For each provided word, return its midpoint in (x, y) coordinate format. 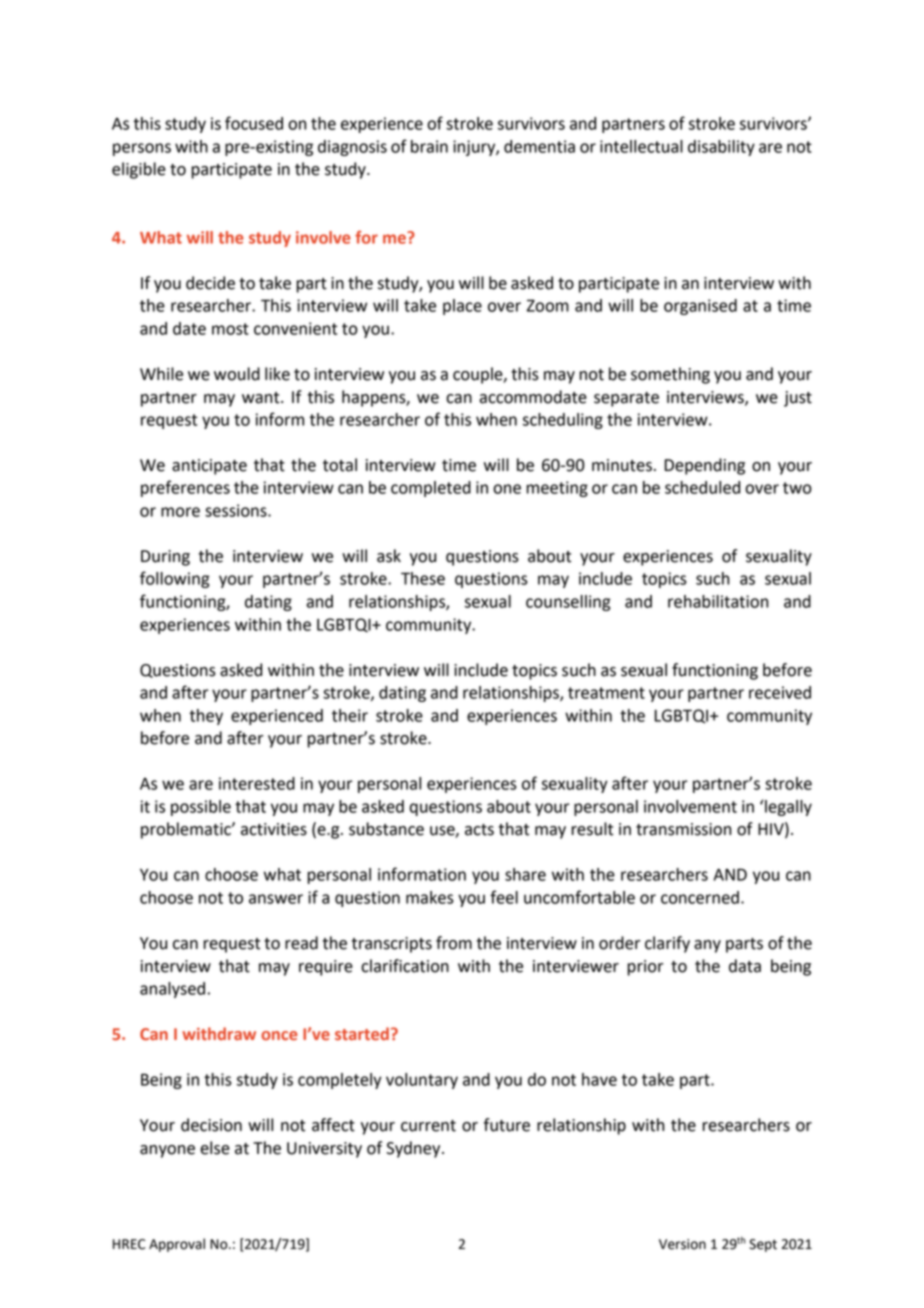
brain (429, 146)
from (454, 943)
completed (431, 489)
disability (721, 148)
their (350, 715)
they (206, 717)
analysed (172, 990)
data (745, 966)
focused (254, 123)
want (262, 398)
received (780, 692)
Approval (177, 1245)
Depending (705, 466)
